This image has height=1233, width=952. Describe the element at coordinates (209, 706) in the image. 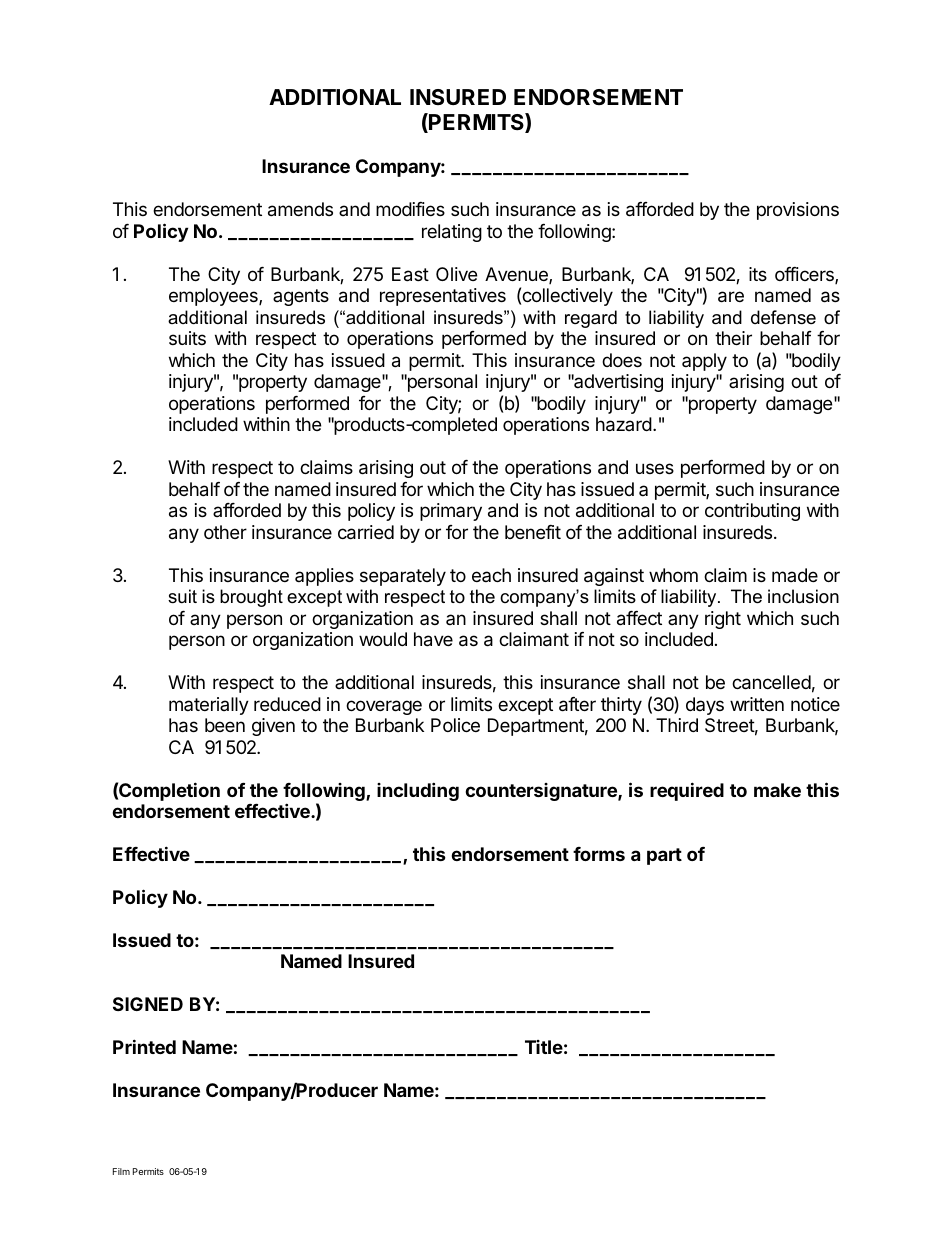

I see `materially` at that location.
